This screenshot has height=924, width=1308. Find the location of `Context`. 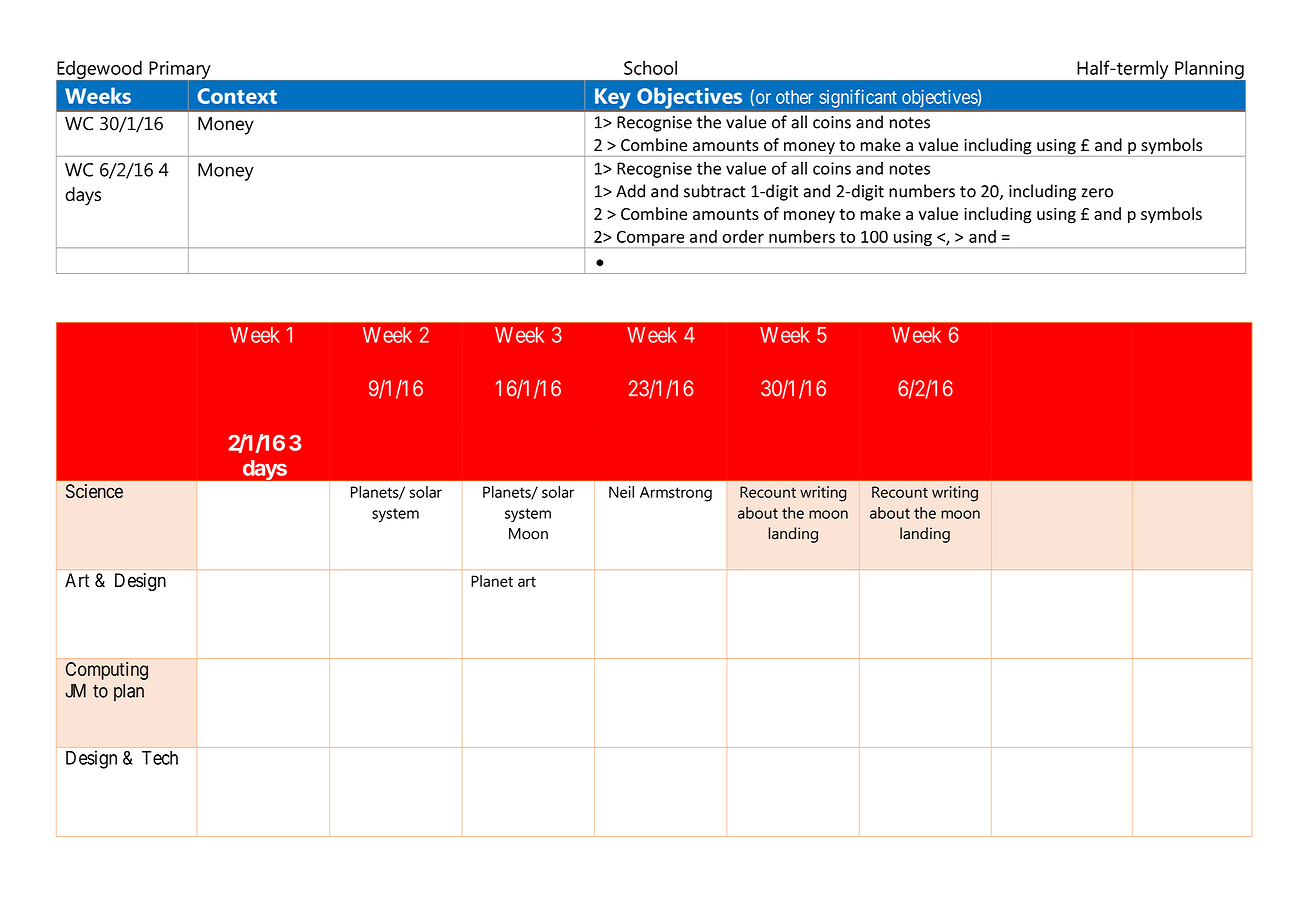

Context is located at coordinates (237, 96).
